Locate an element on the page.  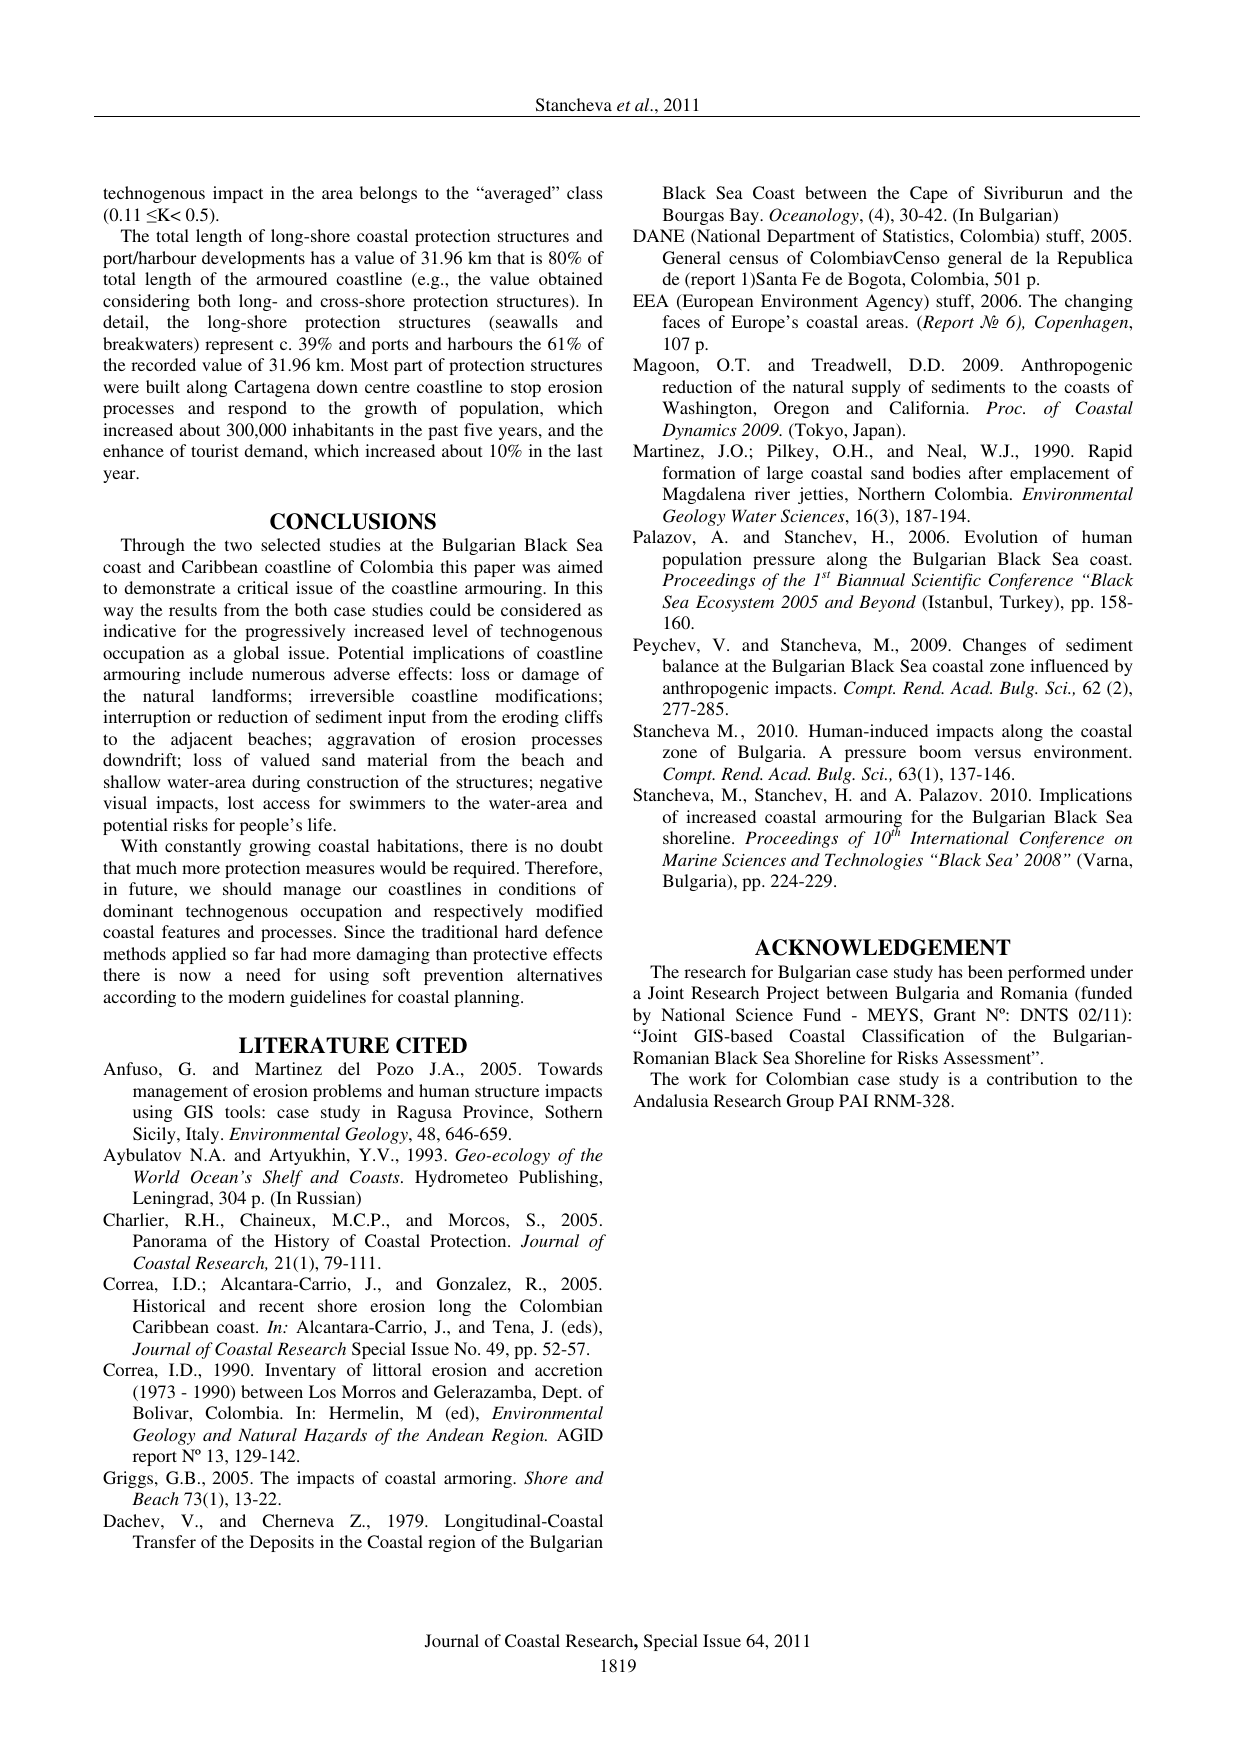
Statistics is located at coordinates (917, 236).
